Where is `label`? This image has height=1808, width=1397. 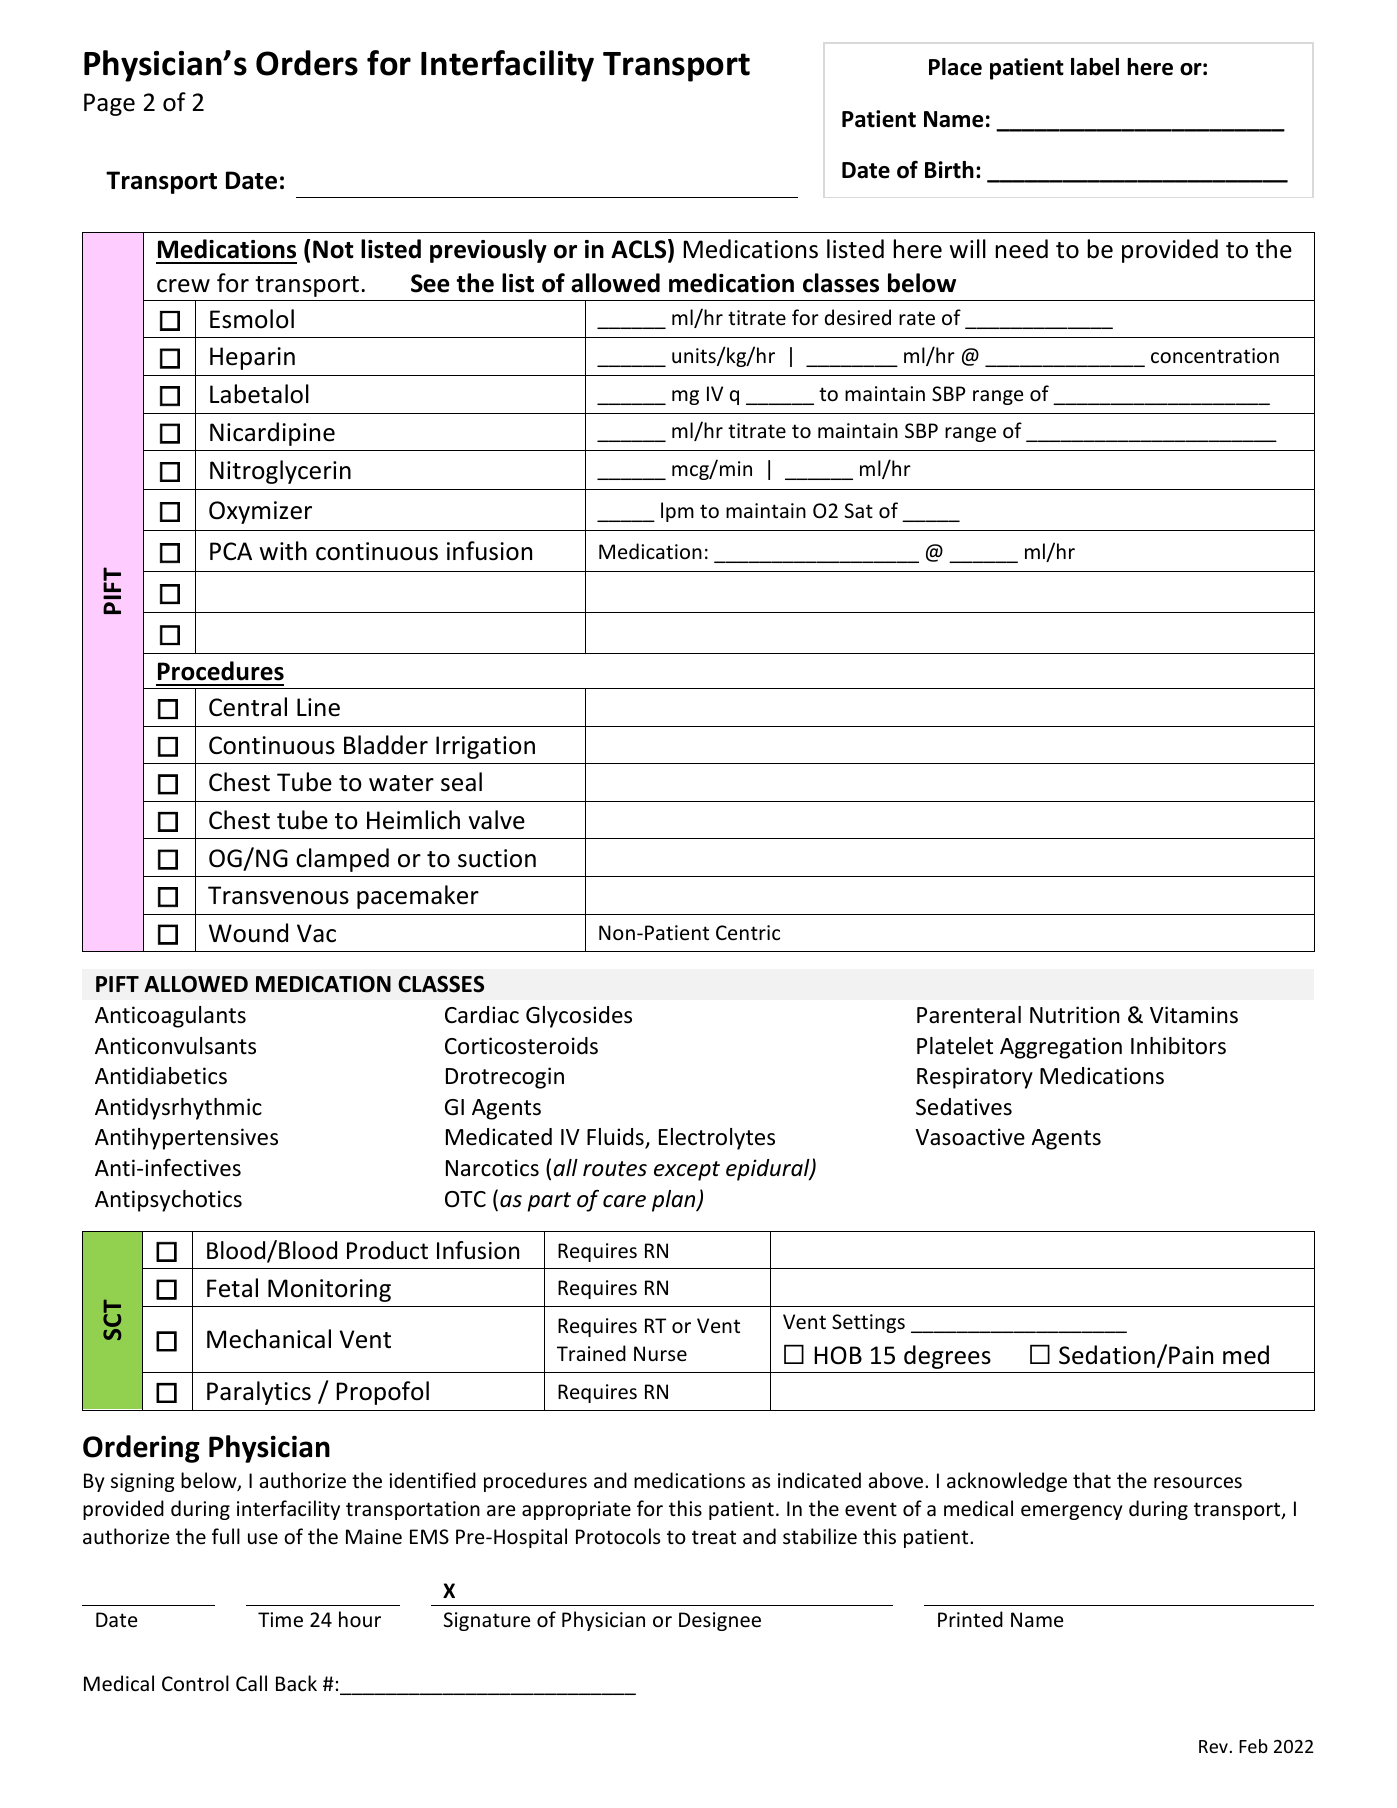 label is located at coordinates (1095, 67).
